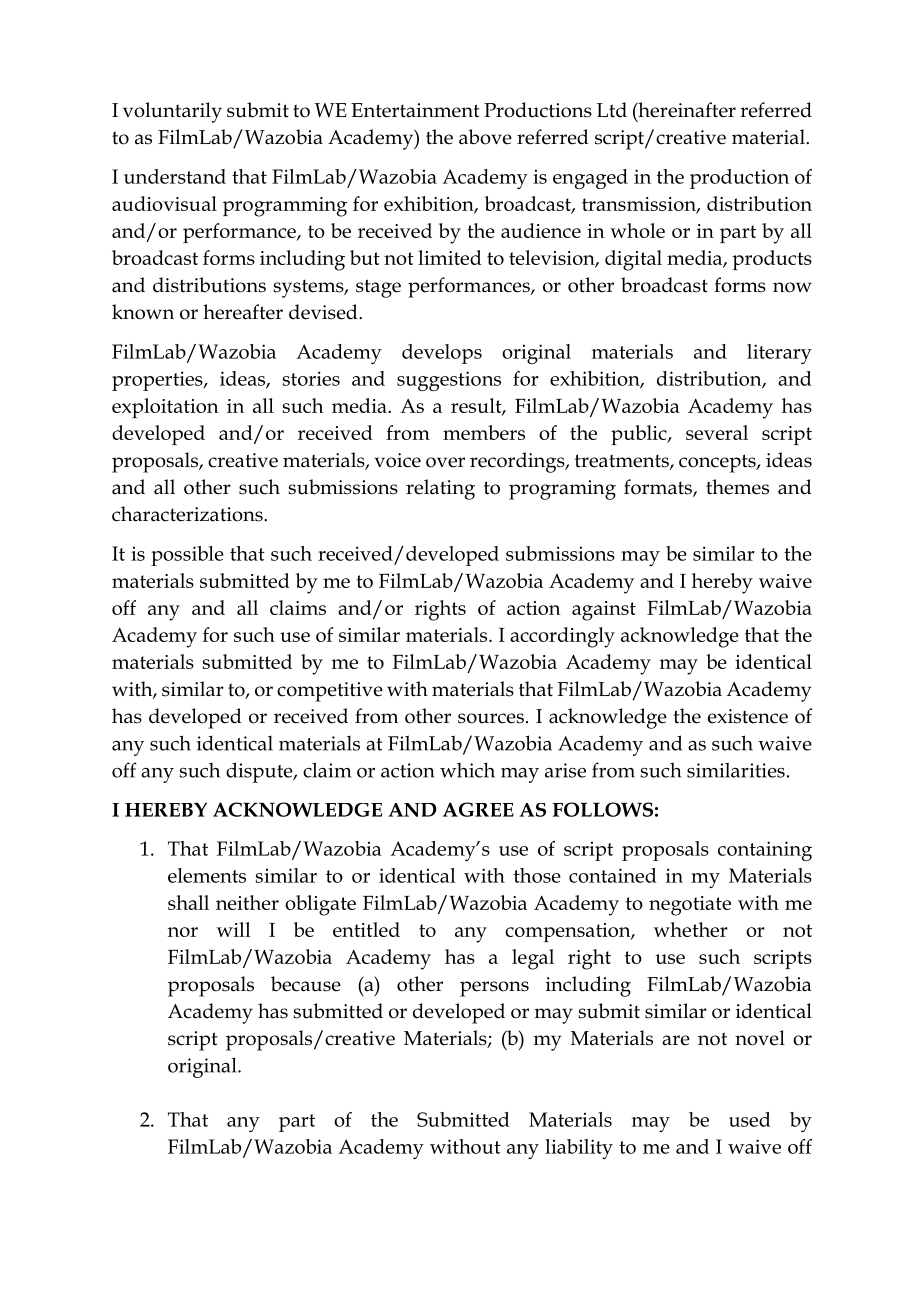  Describe the element at coordinates (686, 111) in the screenshot. I see `hereinafter` at that location.
